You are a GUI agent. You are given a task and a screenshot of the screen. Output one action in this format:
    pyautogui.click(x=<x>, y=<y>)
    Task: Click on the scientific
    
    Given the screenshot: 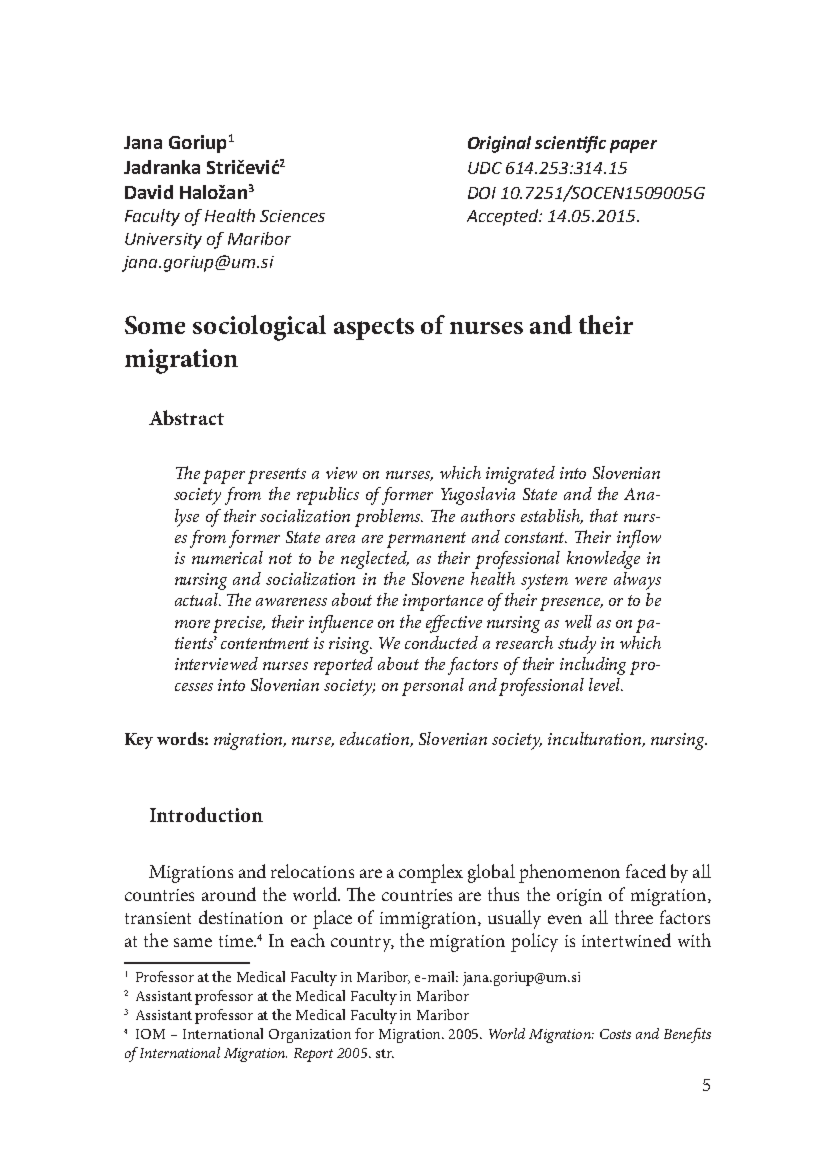 What is the action you would take?
    pyautogui.click(x=570, y=144)
